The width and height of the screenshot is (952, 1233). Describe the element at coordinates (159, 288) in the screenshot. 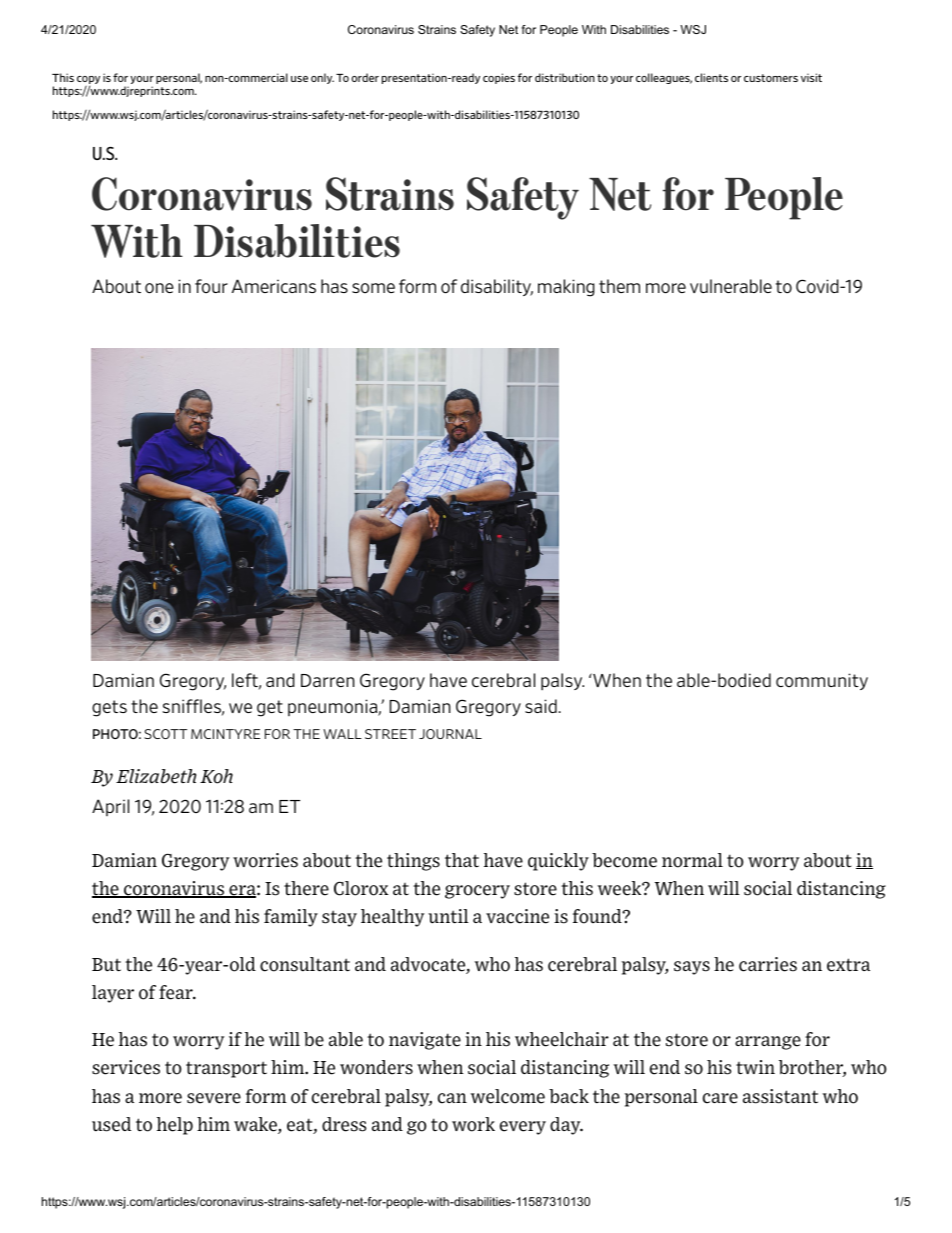

I see `one` at that location.
